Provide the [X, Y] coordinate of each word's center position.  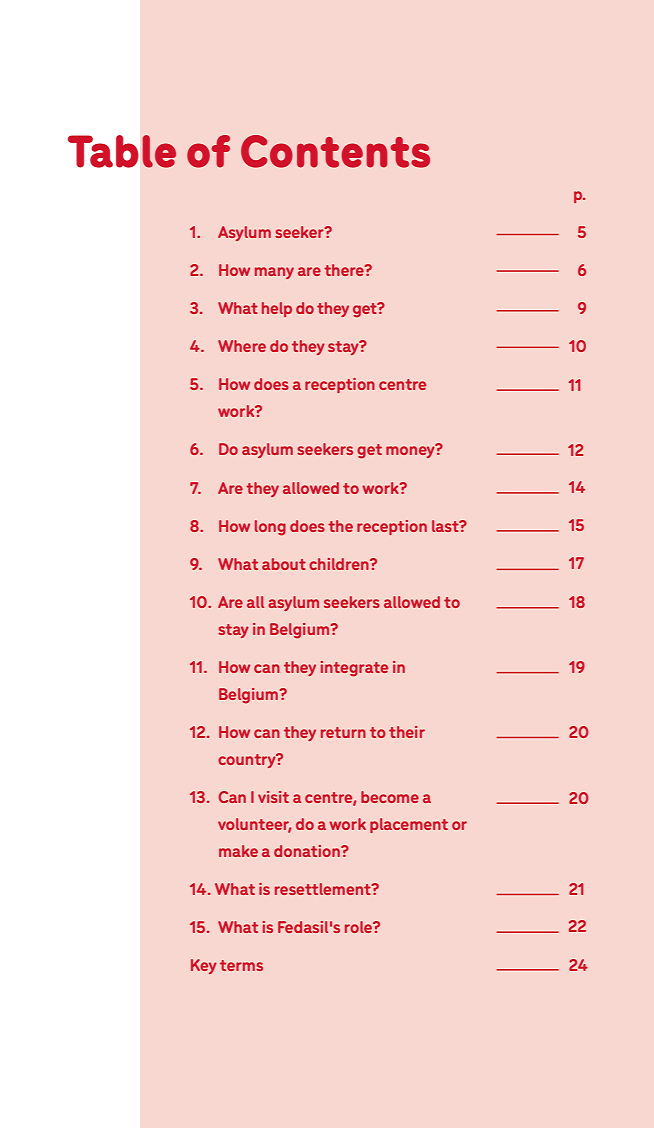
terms [241, 965]
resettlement [324, 889]
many [274, 273]
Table [122, 151]
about [284, 564]
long [270, 528]
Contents [335, 151]
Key [204, 966]
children [340, 564]
